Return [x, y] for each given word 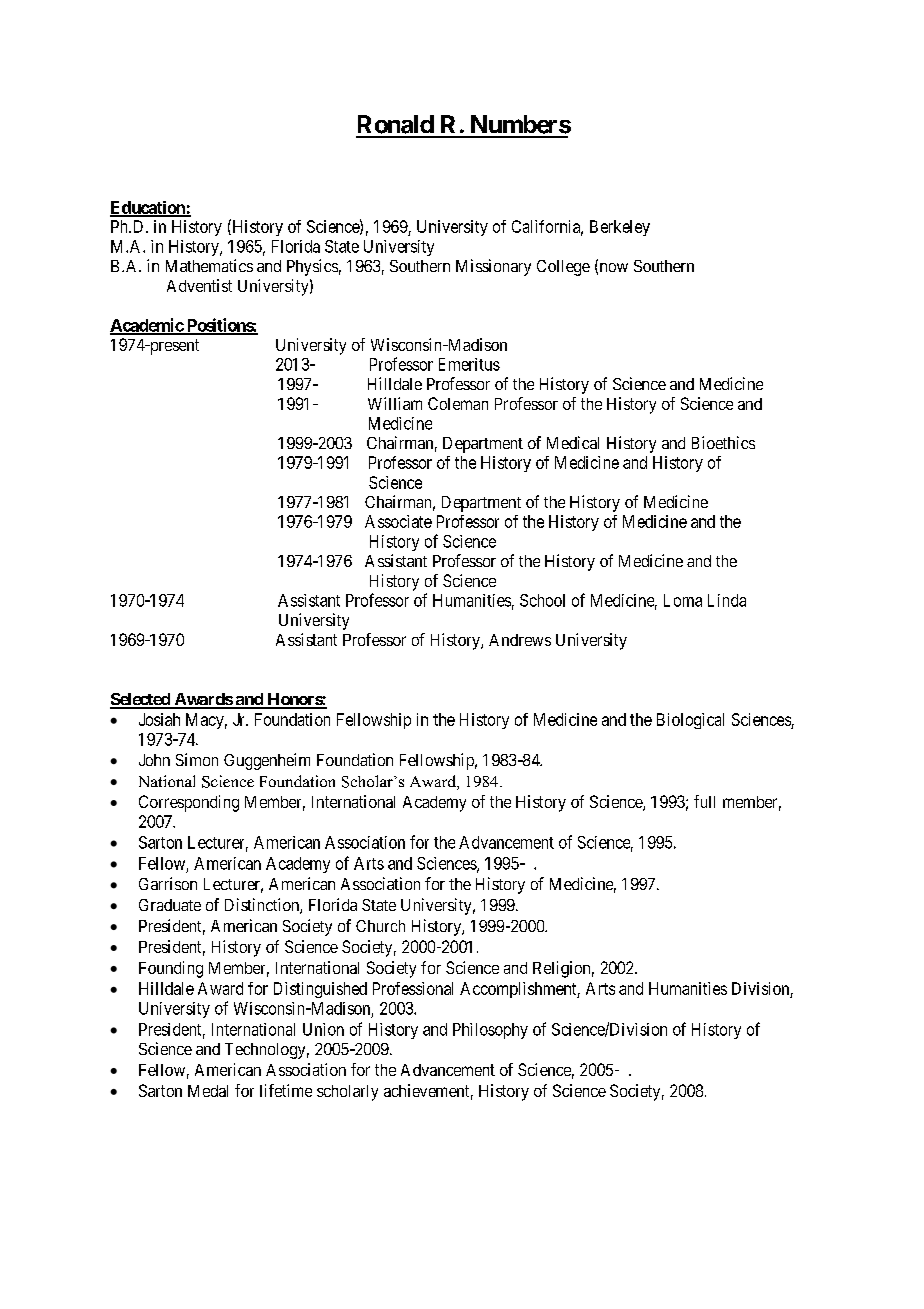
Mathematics [209, 265]
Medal [208, 1091]
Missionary [493, 267]
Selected [141, 700]
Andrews [520, 640]
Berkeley [620, 228]
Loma [683, 600]
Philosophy [490, 1031]
